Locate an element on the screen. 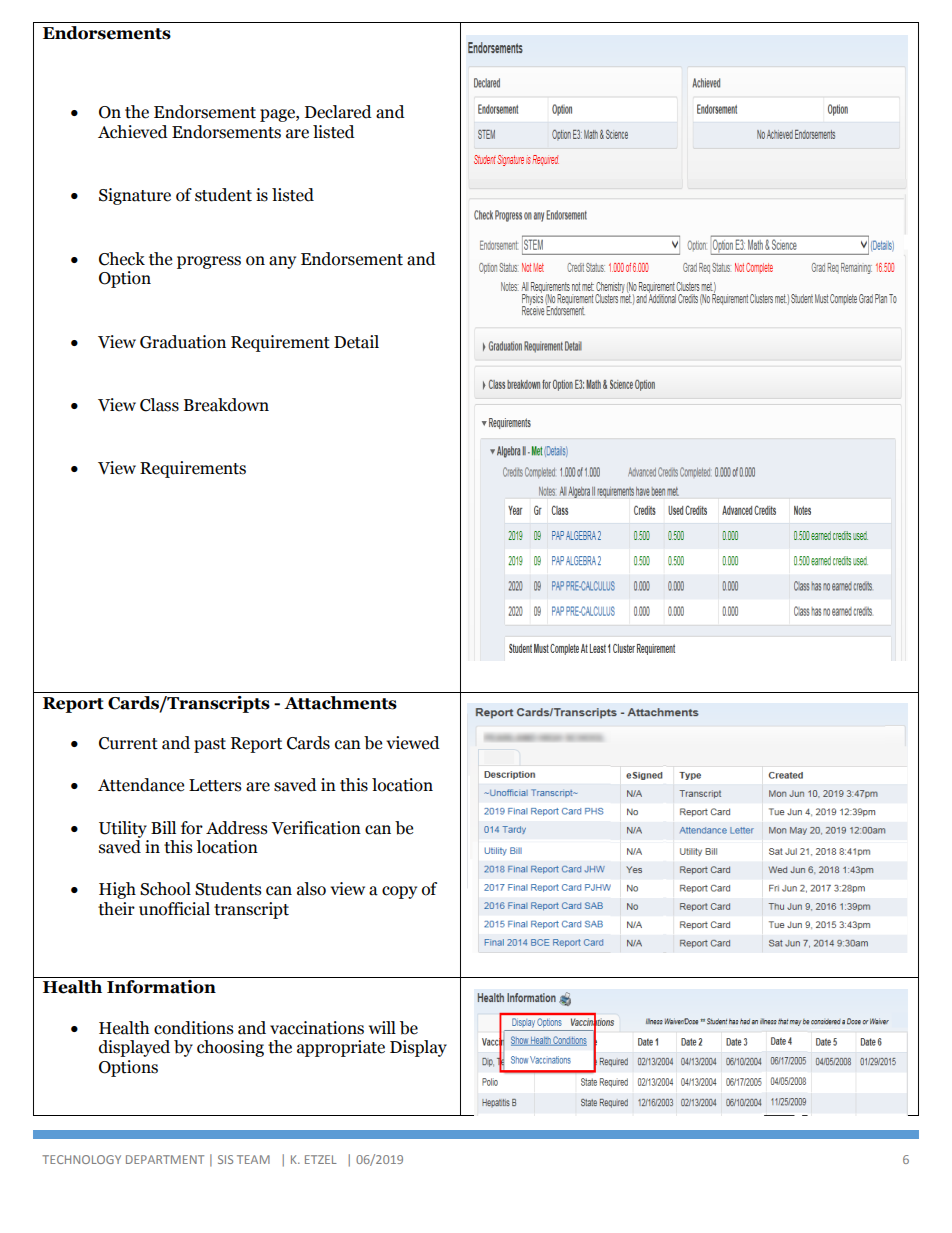 This screenshot has width=952, height=1233. Current is located at coordinates (128, 743).
